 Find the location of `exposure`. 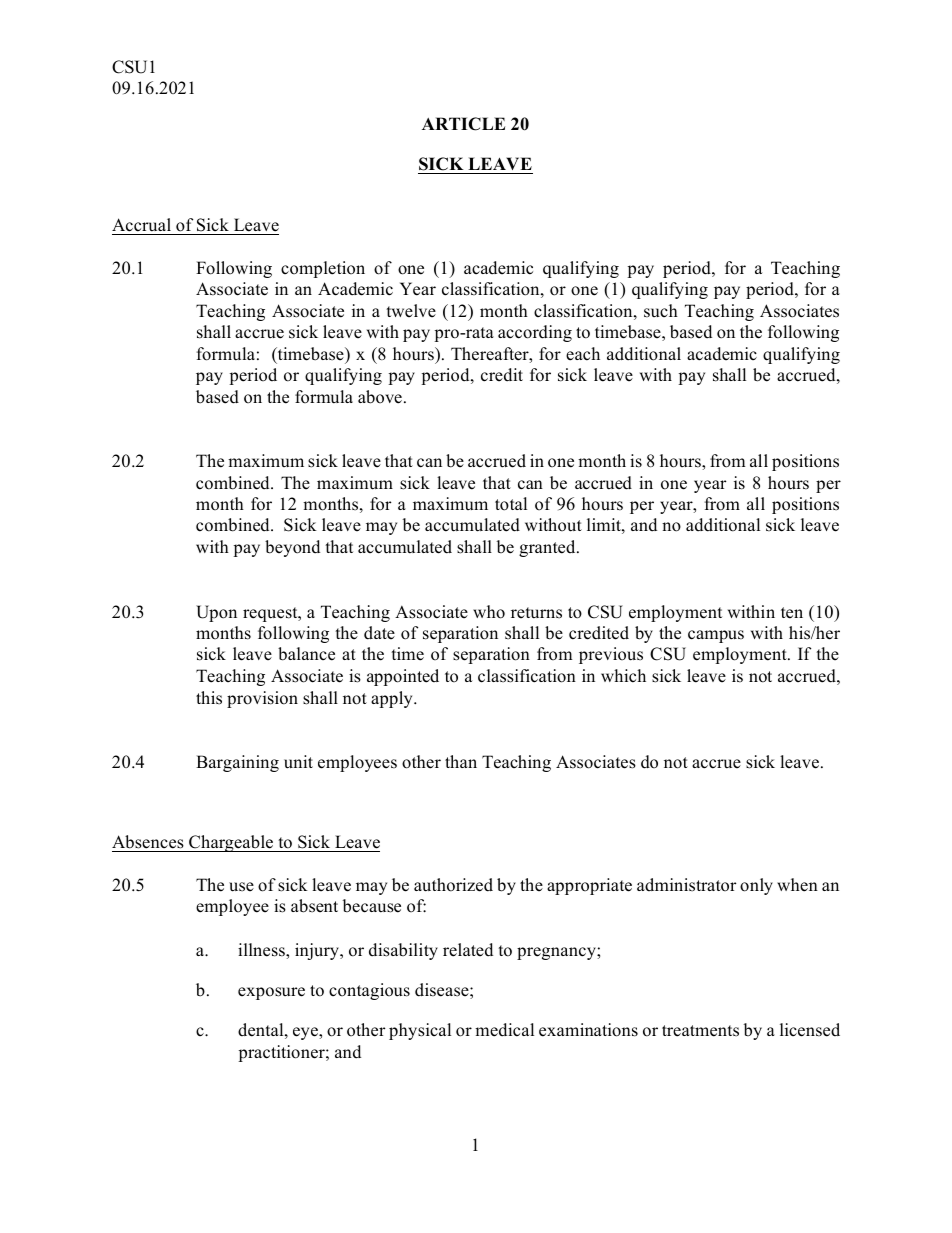

exposure is located at coordinates (271, 993).
